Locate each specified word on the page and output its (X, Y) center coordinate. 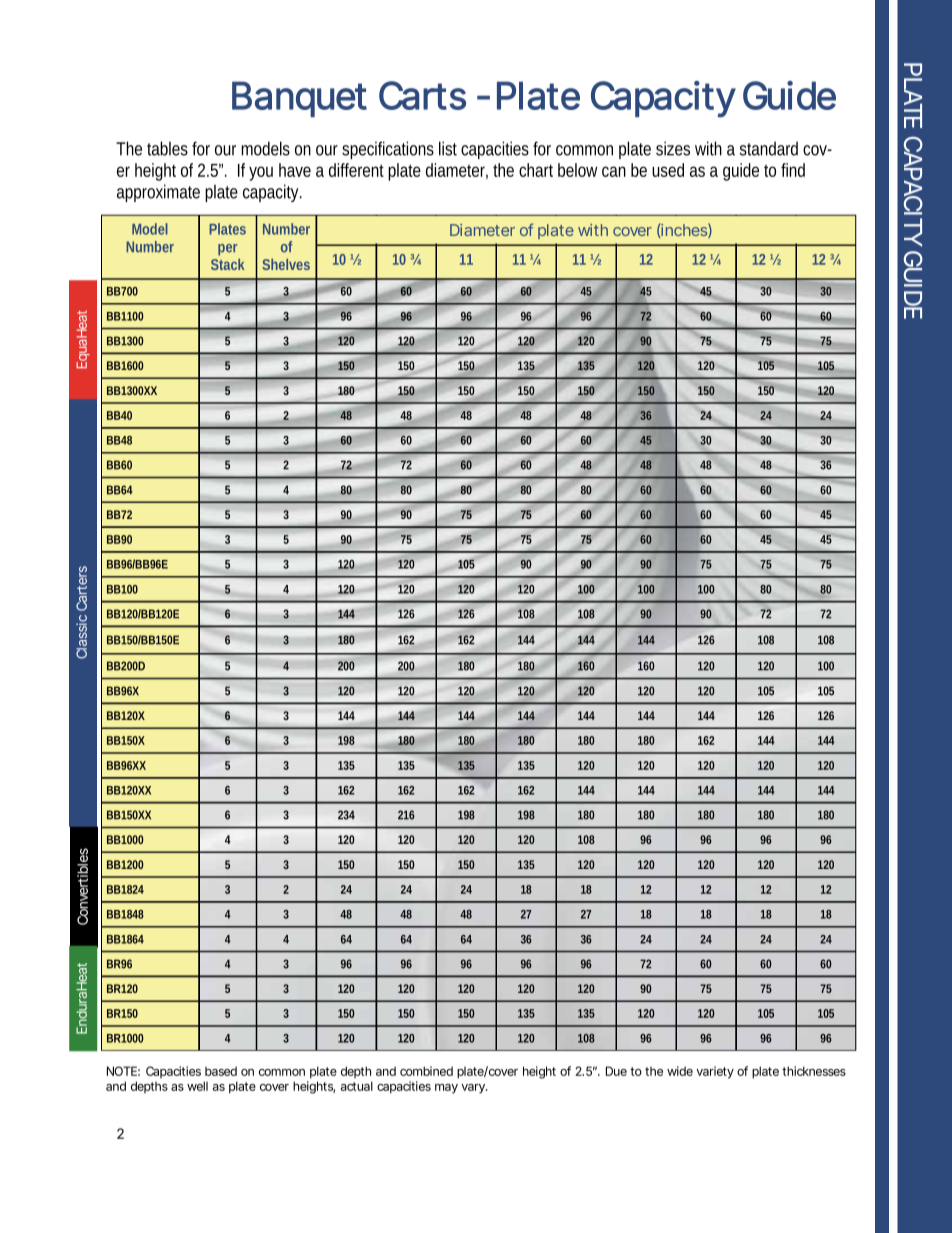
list (448, 148)
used (668, 170)
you (261, 173)
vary (474, 1089)
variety (715, 1072)
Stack (228, 264)
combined (426, 1071)
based (221, 1071)
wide (680, 1071)
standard (769, 148)
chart (536, 170)
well (197, 1086)
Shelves (286, 264)
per (227, 250)
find (793, 170)
